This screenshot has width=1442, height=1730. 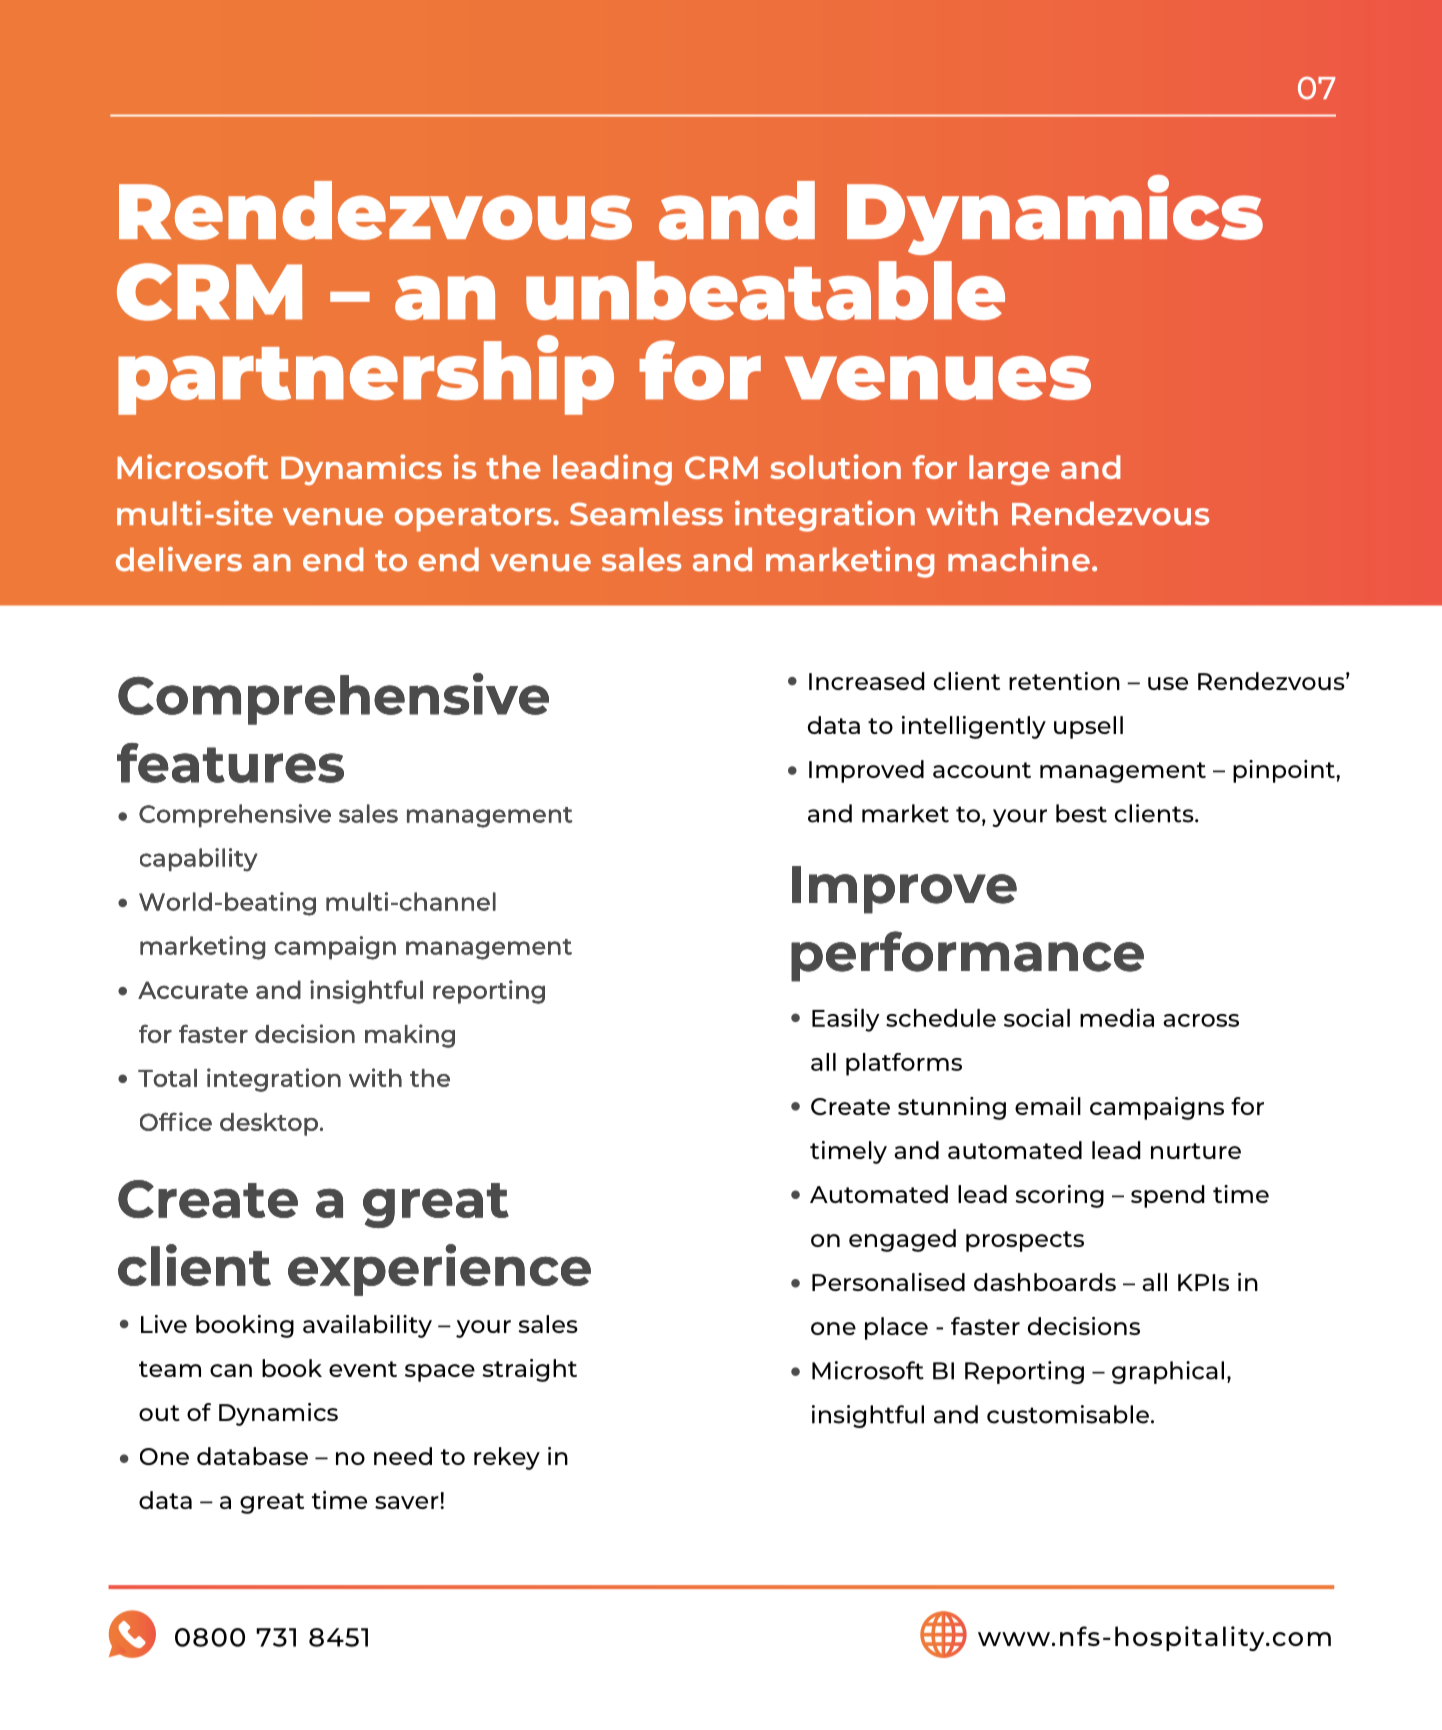 I want to click on unbeatable, so click(x=765, y=290).
